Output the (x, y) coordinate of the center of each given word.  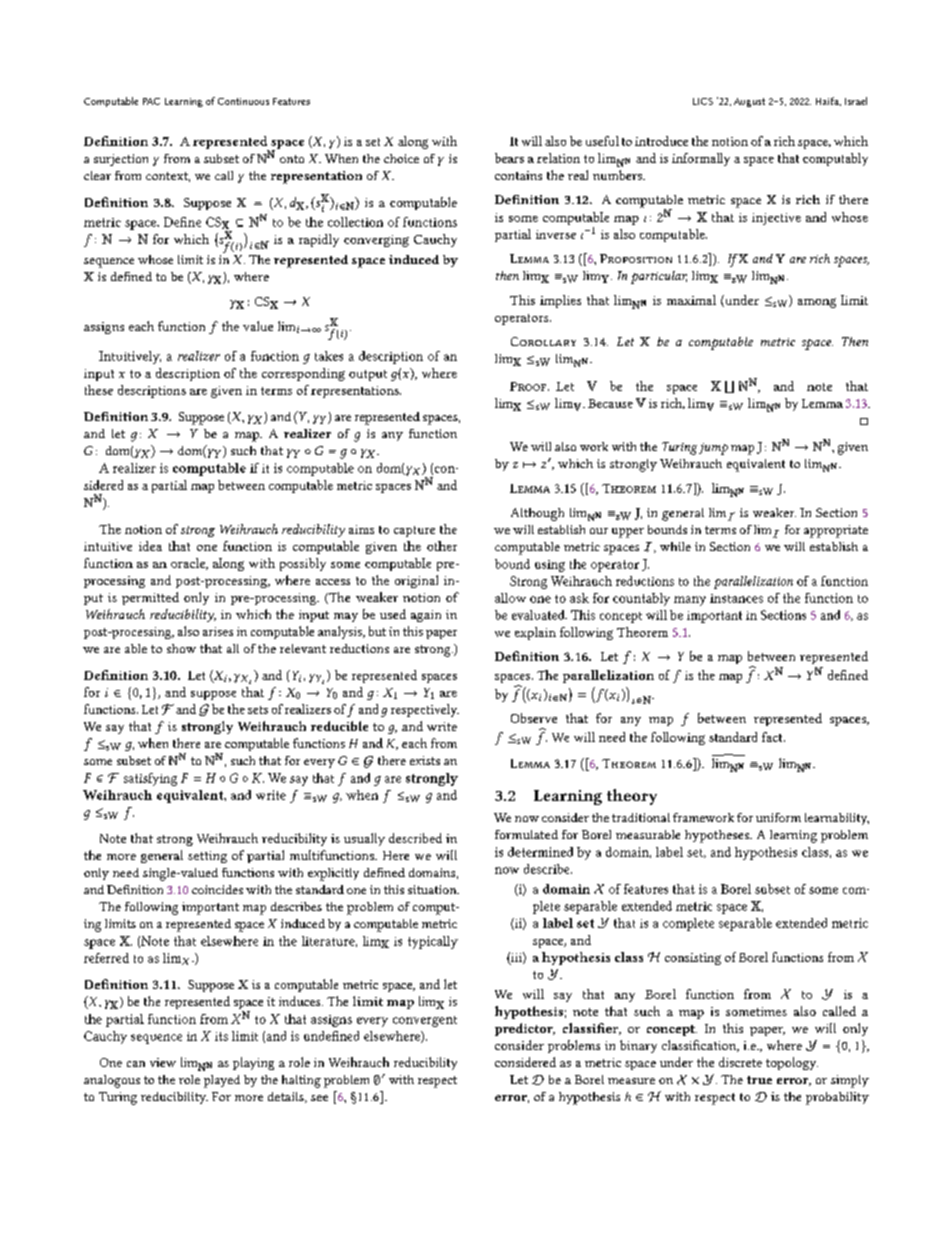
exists (425, 760)
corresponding (303, 374)
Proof (529, 386)
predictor (525, 1029)
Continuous (243, 101)
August (749, 102)
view (163, 1062)
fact (773, 737)
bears (509, 158)
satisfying (150, 779)
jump (713, 449)
